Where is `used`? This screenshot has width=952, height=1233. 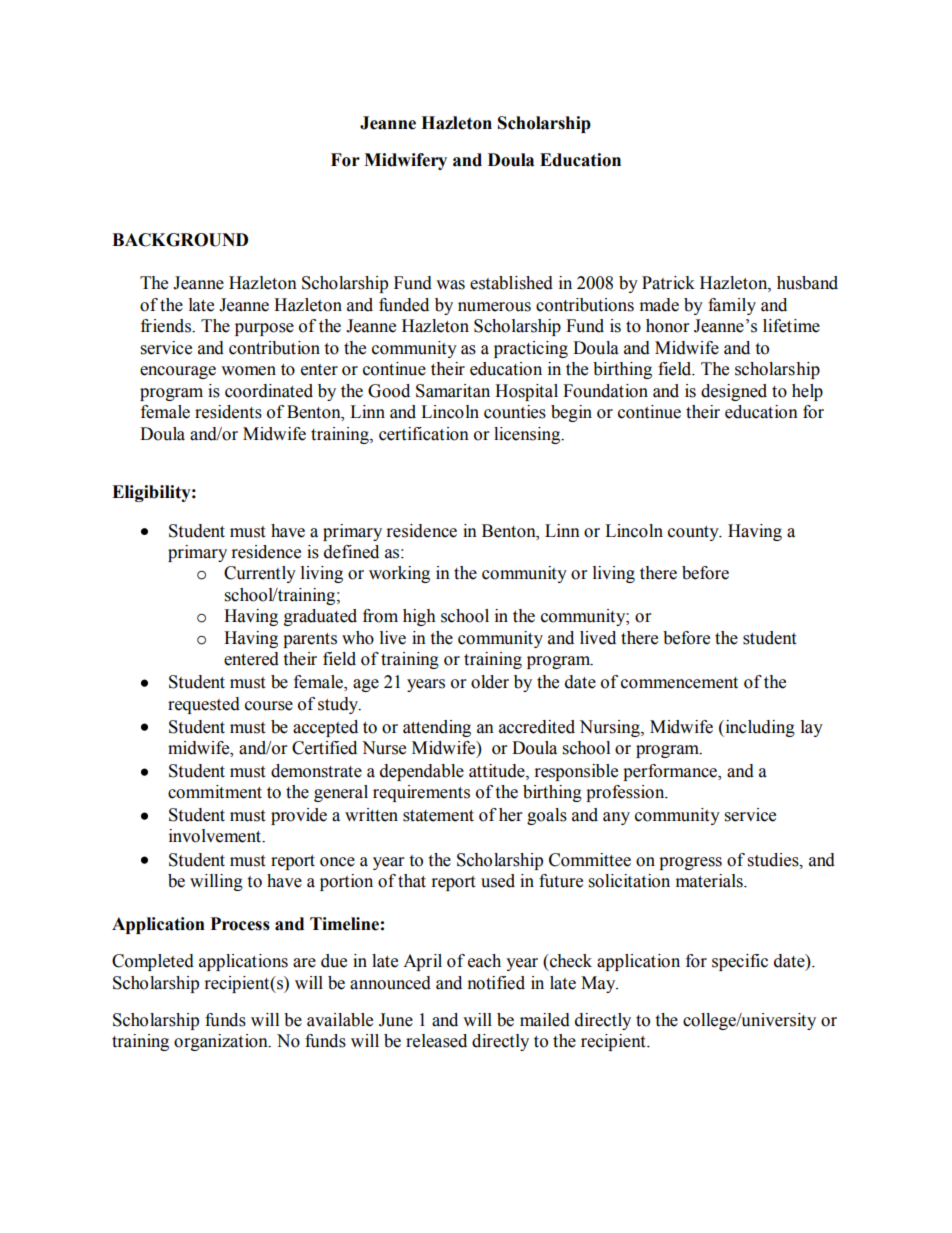 used is located at coordinates (498, 881).
